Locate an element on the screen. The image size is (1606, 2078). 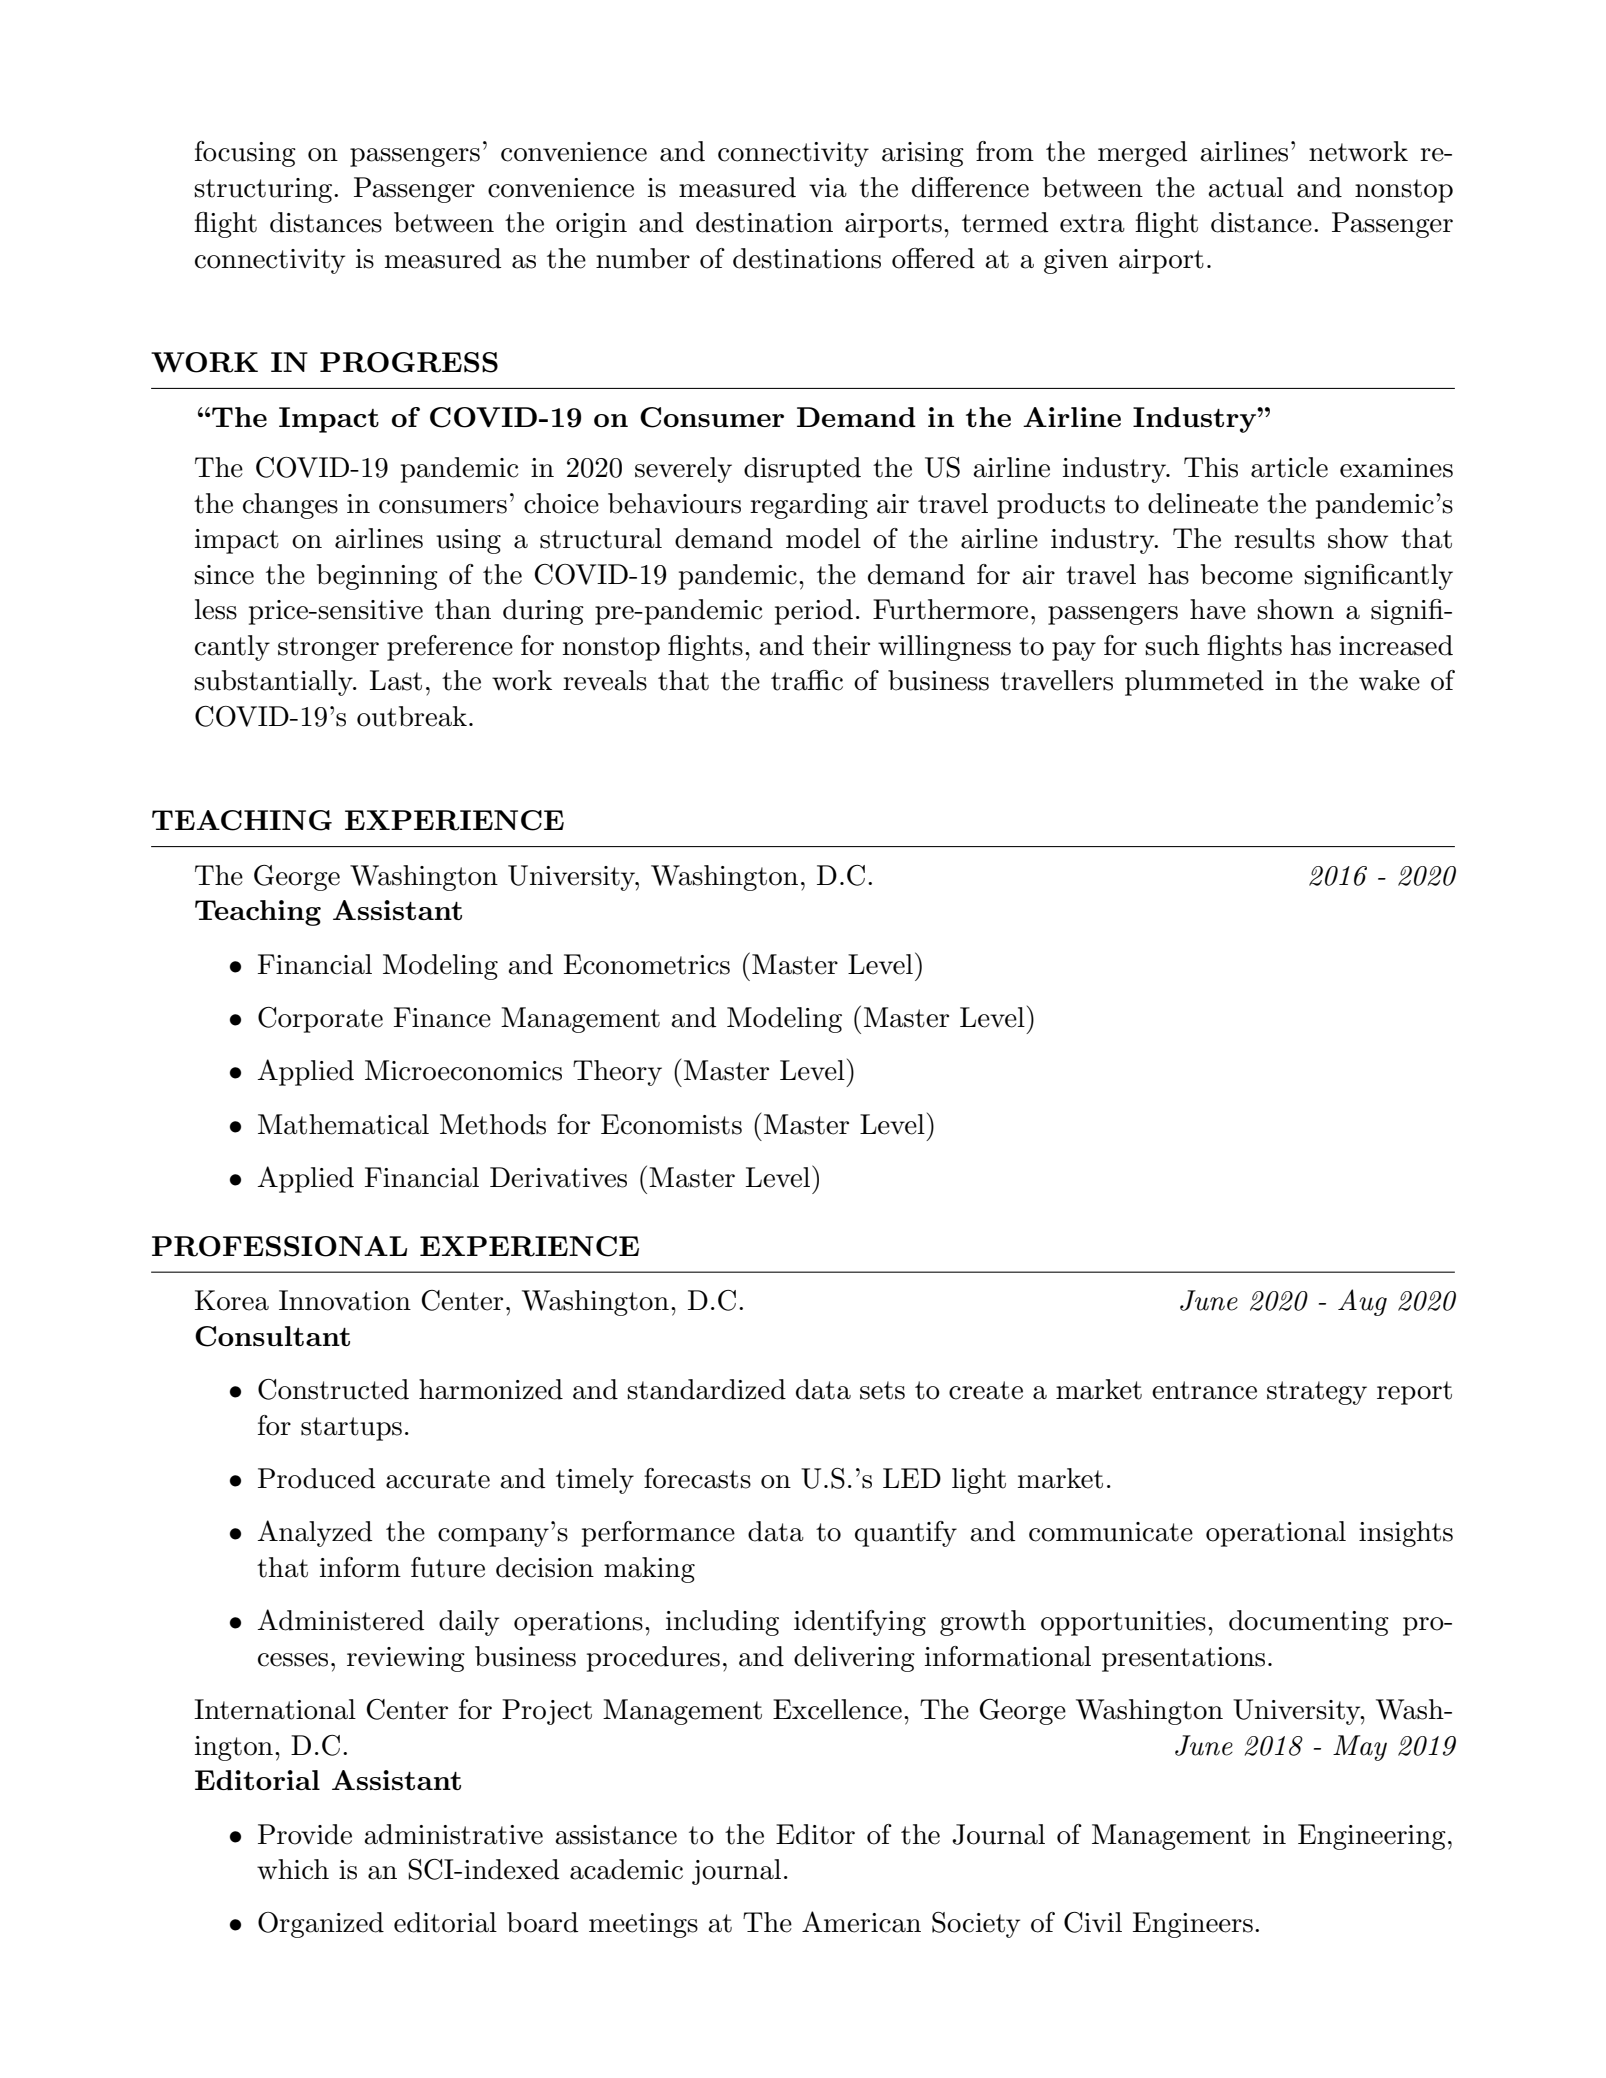
Aug is located at coordinates (1362, 1302).
